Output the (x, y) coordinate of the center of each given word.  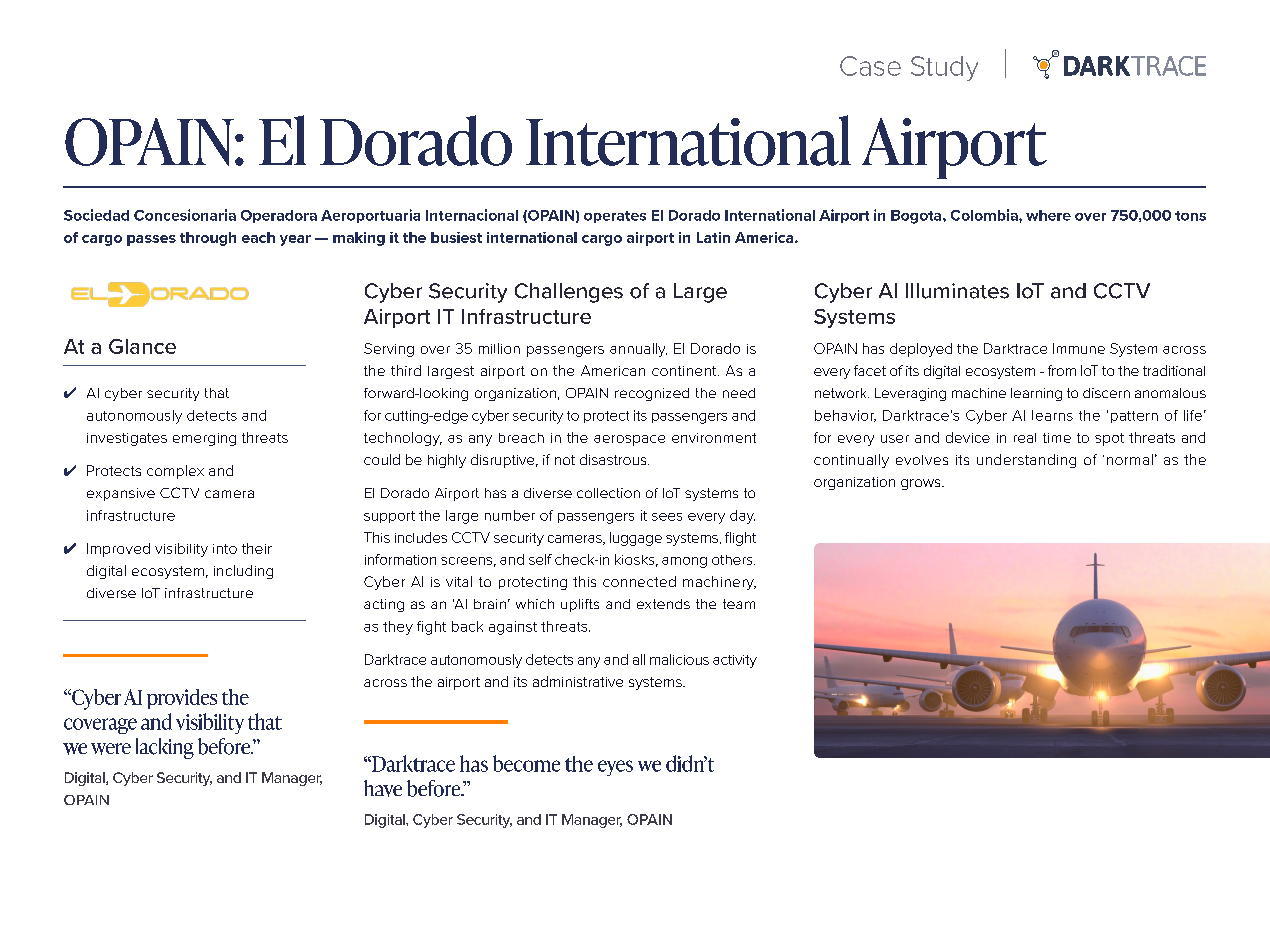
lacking (165, 748)
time (1057, 438)
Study (944, 68)
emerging (204, 439)
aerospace (629, 440)
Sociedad (96, 215)
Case (870, 66)
